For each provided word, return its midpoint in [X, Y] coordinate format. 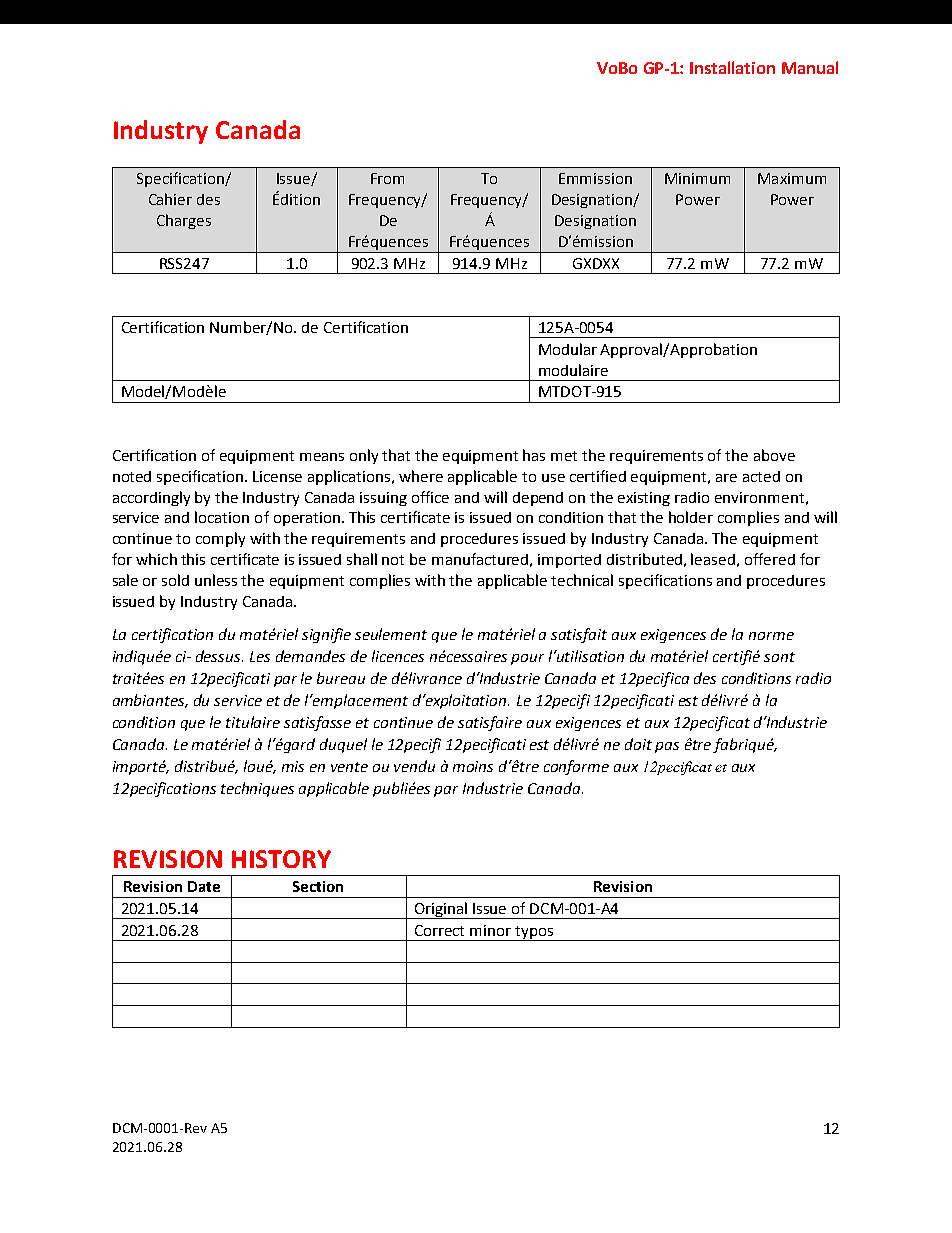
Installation [732, 67]
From [387, 178]
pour [527, 659]
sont [779, 657]
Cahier [170, 199]
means [322, 457]
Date [204, 886]
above [774, 455]
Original [441, 910]
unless [216, 580]
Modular [568, 349]
